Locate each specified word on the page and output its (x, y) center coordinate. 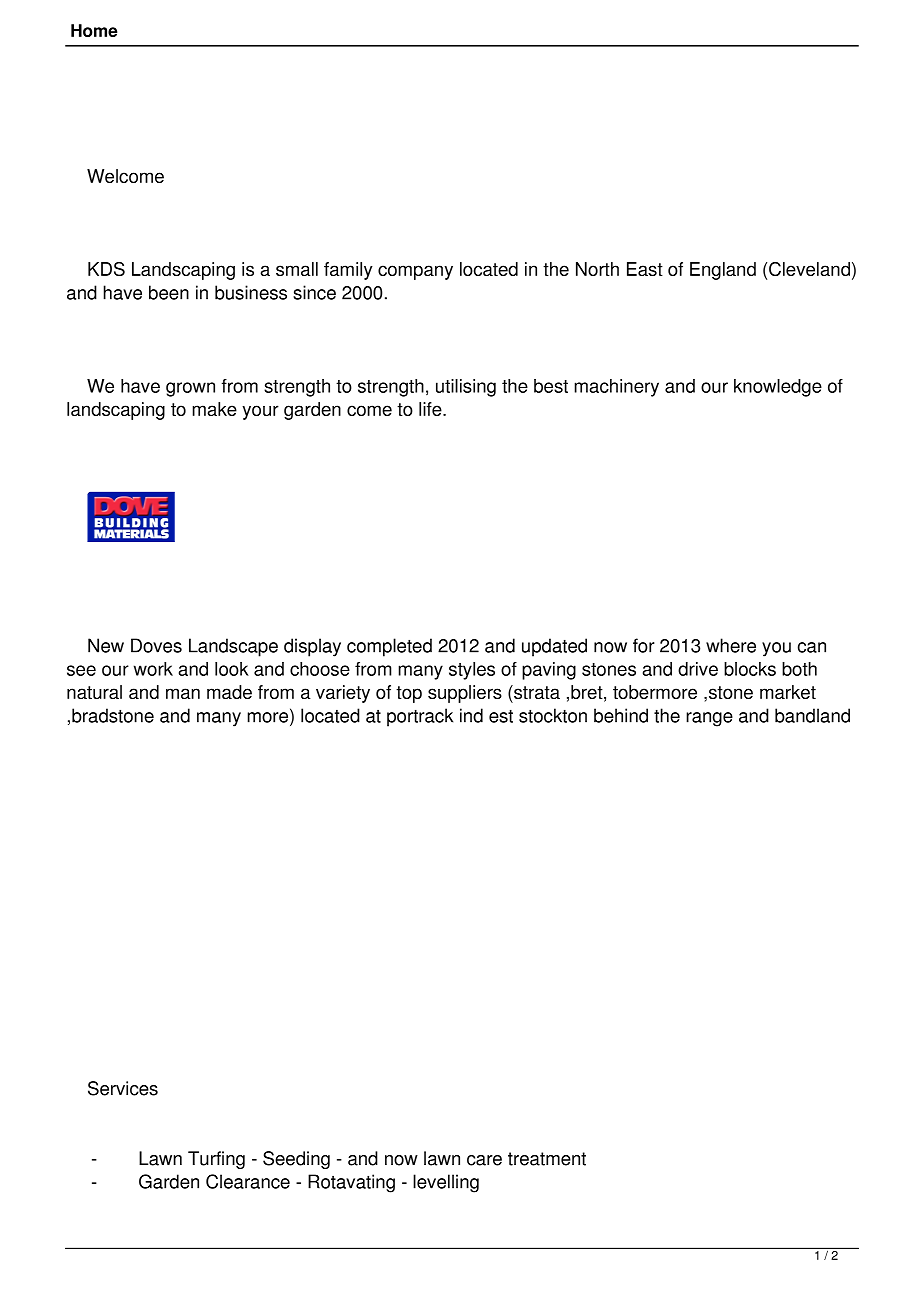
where (731, 645)
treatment (547, 1159)
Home (94, 30)
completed (389, 647)
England (723, 271)
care (484, 1160)
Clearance (248, 1181)
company (415, 272)
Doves (156, 645)
